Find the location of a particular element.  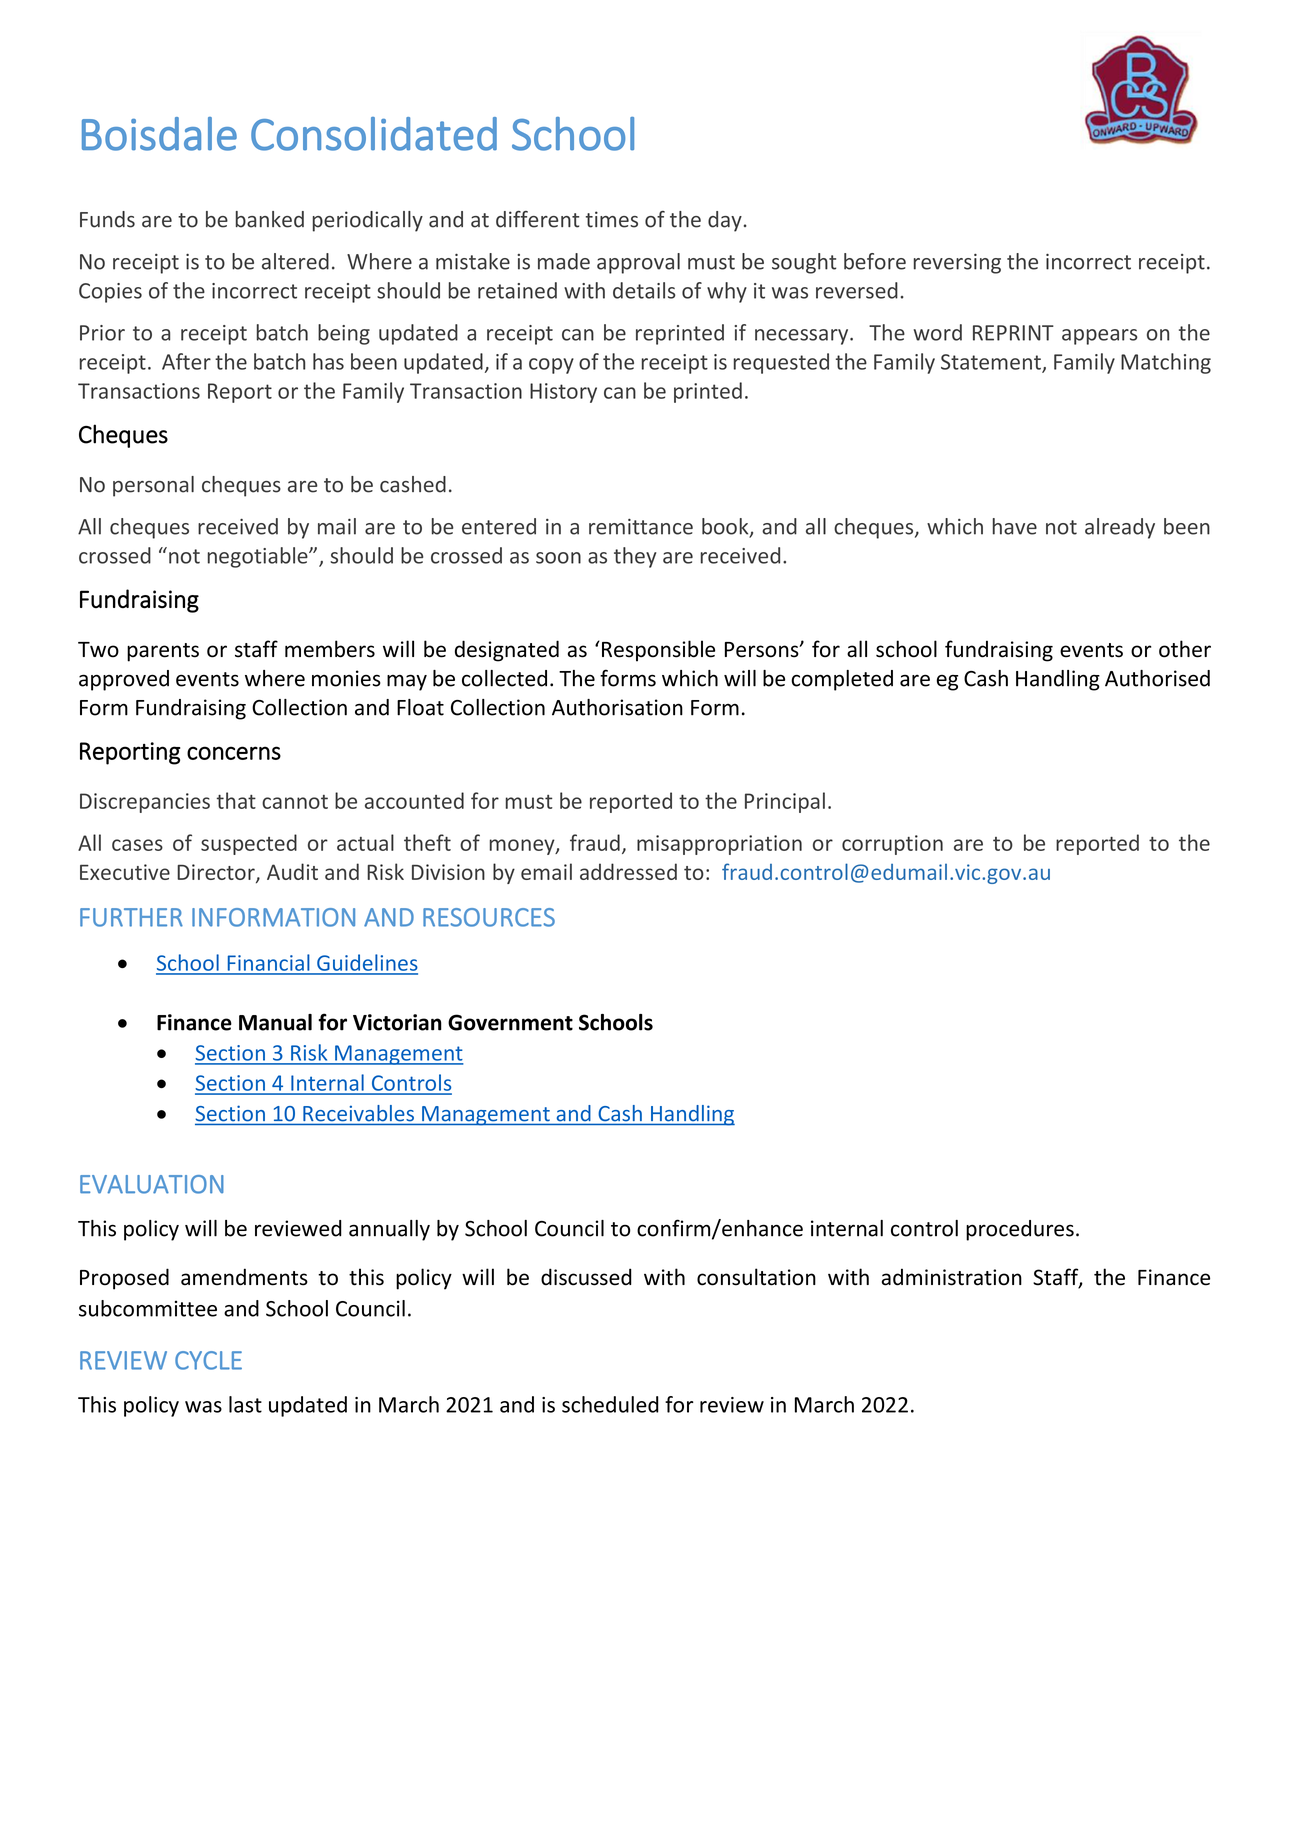

times is located at coordinates (612, 219).
